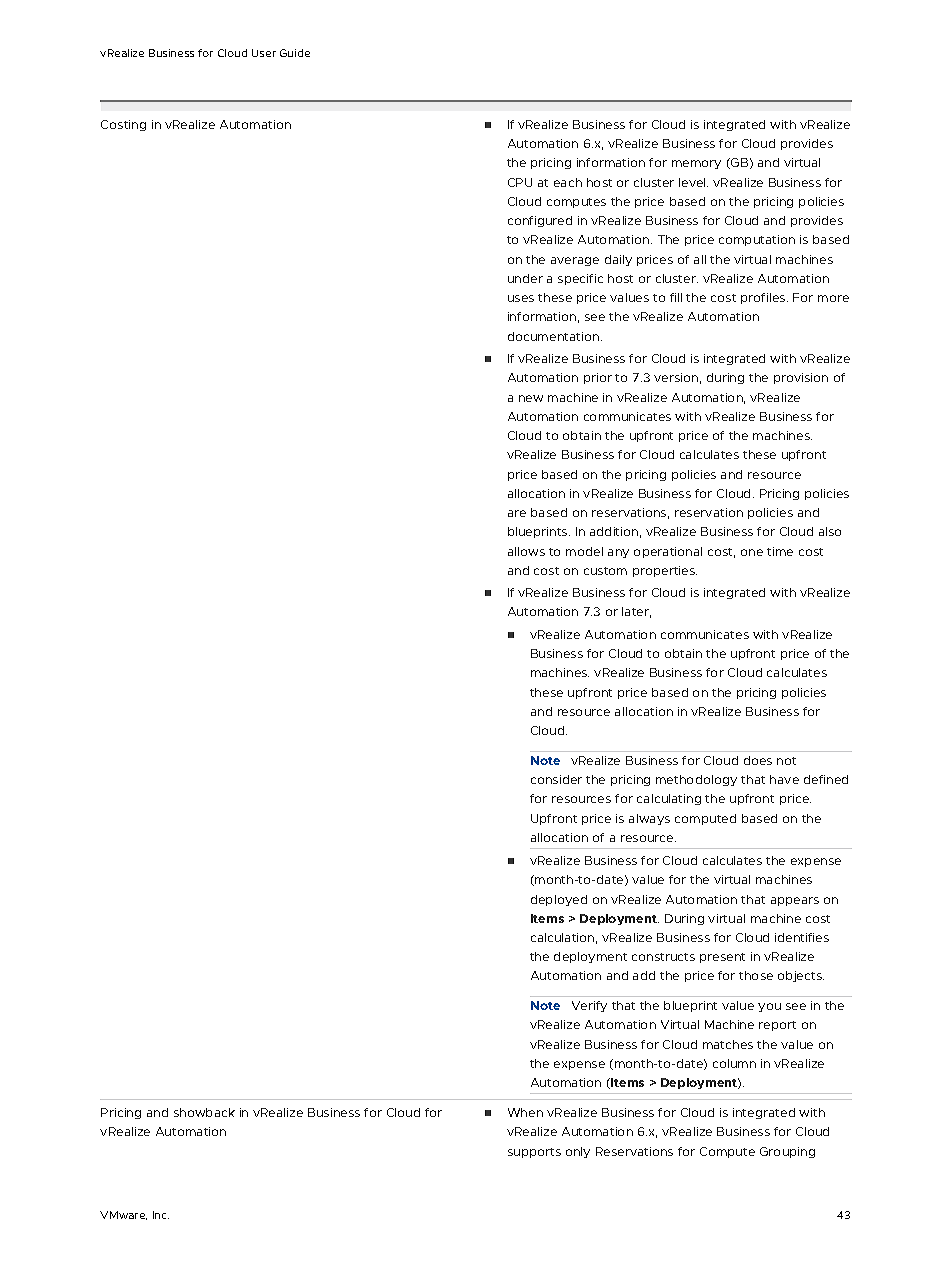  Describe the element at coordinates (649, 819) in the document. I see `always` at that location.
